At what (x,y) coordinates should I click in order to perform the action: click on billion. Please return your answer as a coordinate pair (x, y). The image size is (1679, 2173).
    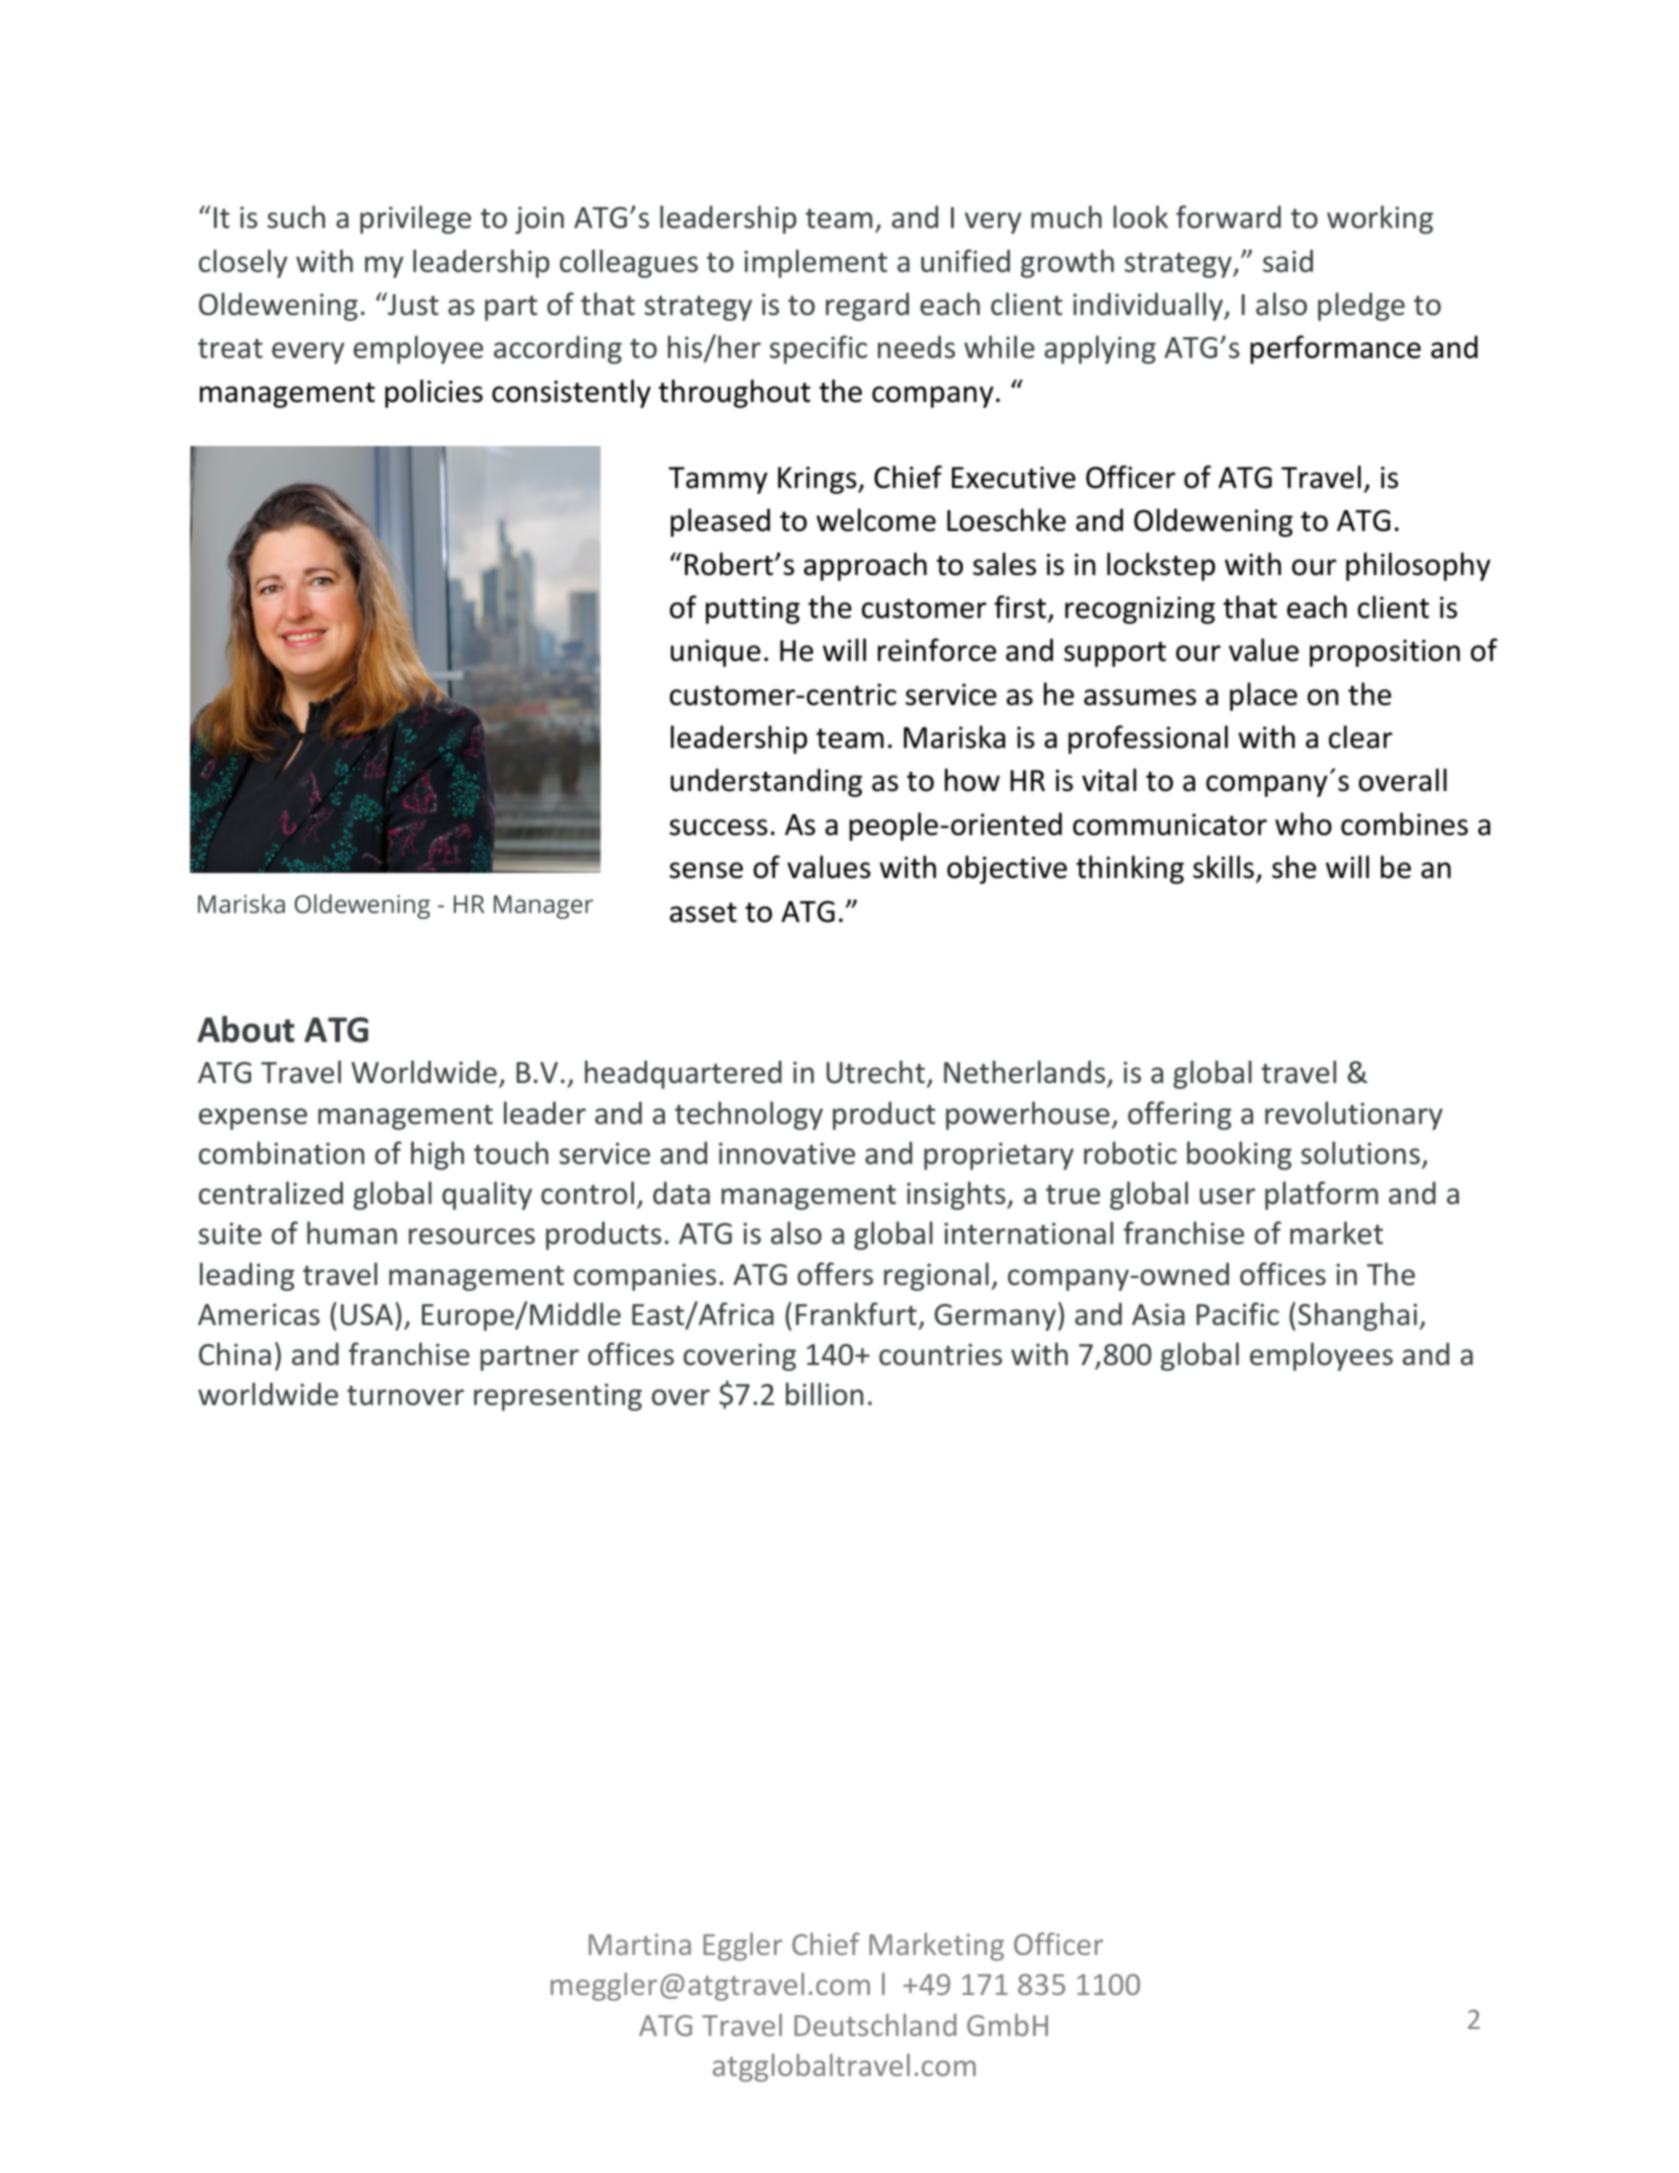
    Looking at the image, I should click on (824, 1394).
